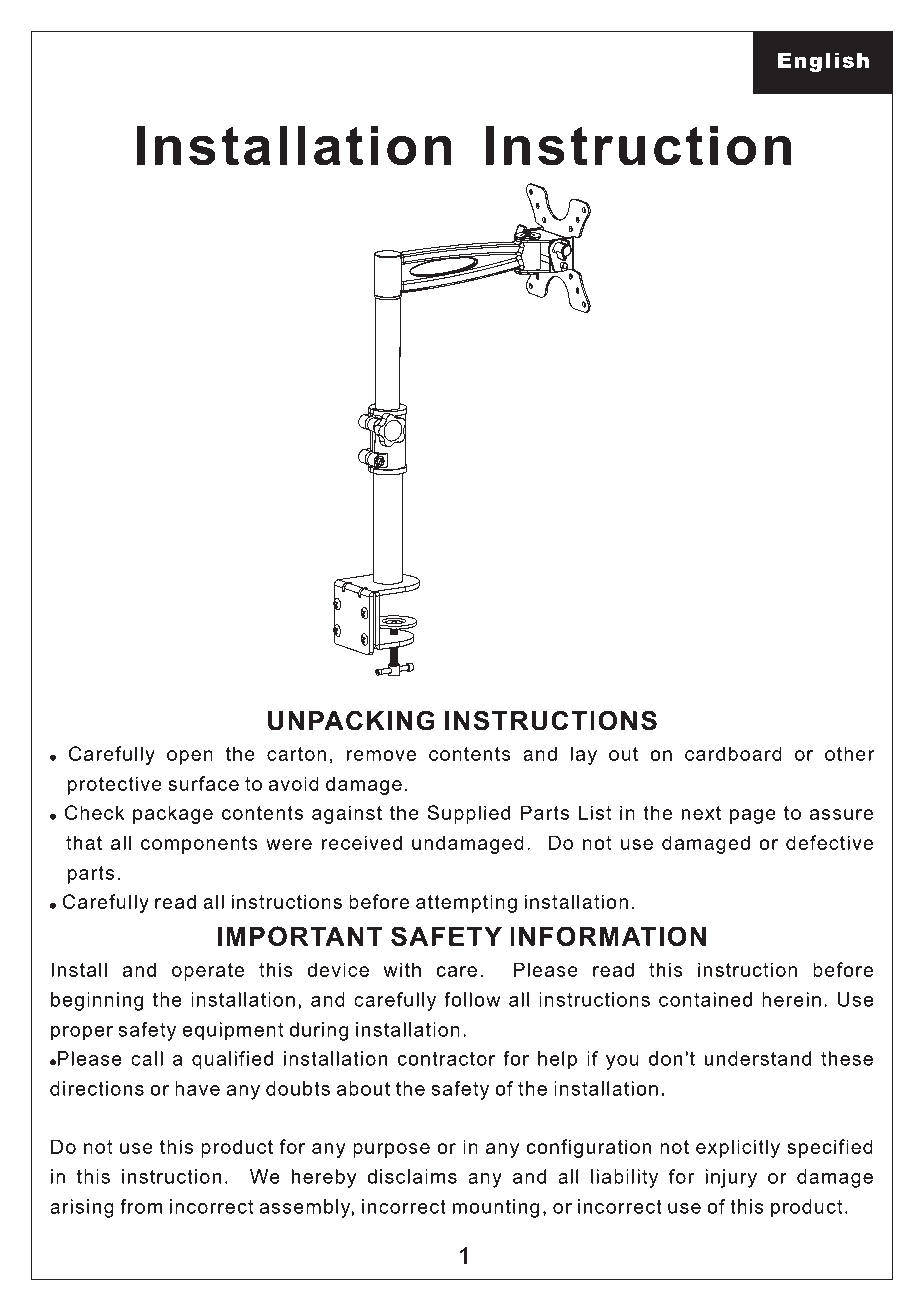  Describe the element at coordinates (849, 753) in the screenshot. I see `other` at that location.
